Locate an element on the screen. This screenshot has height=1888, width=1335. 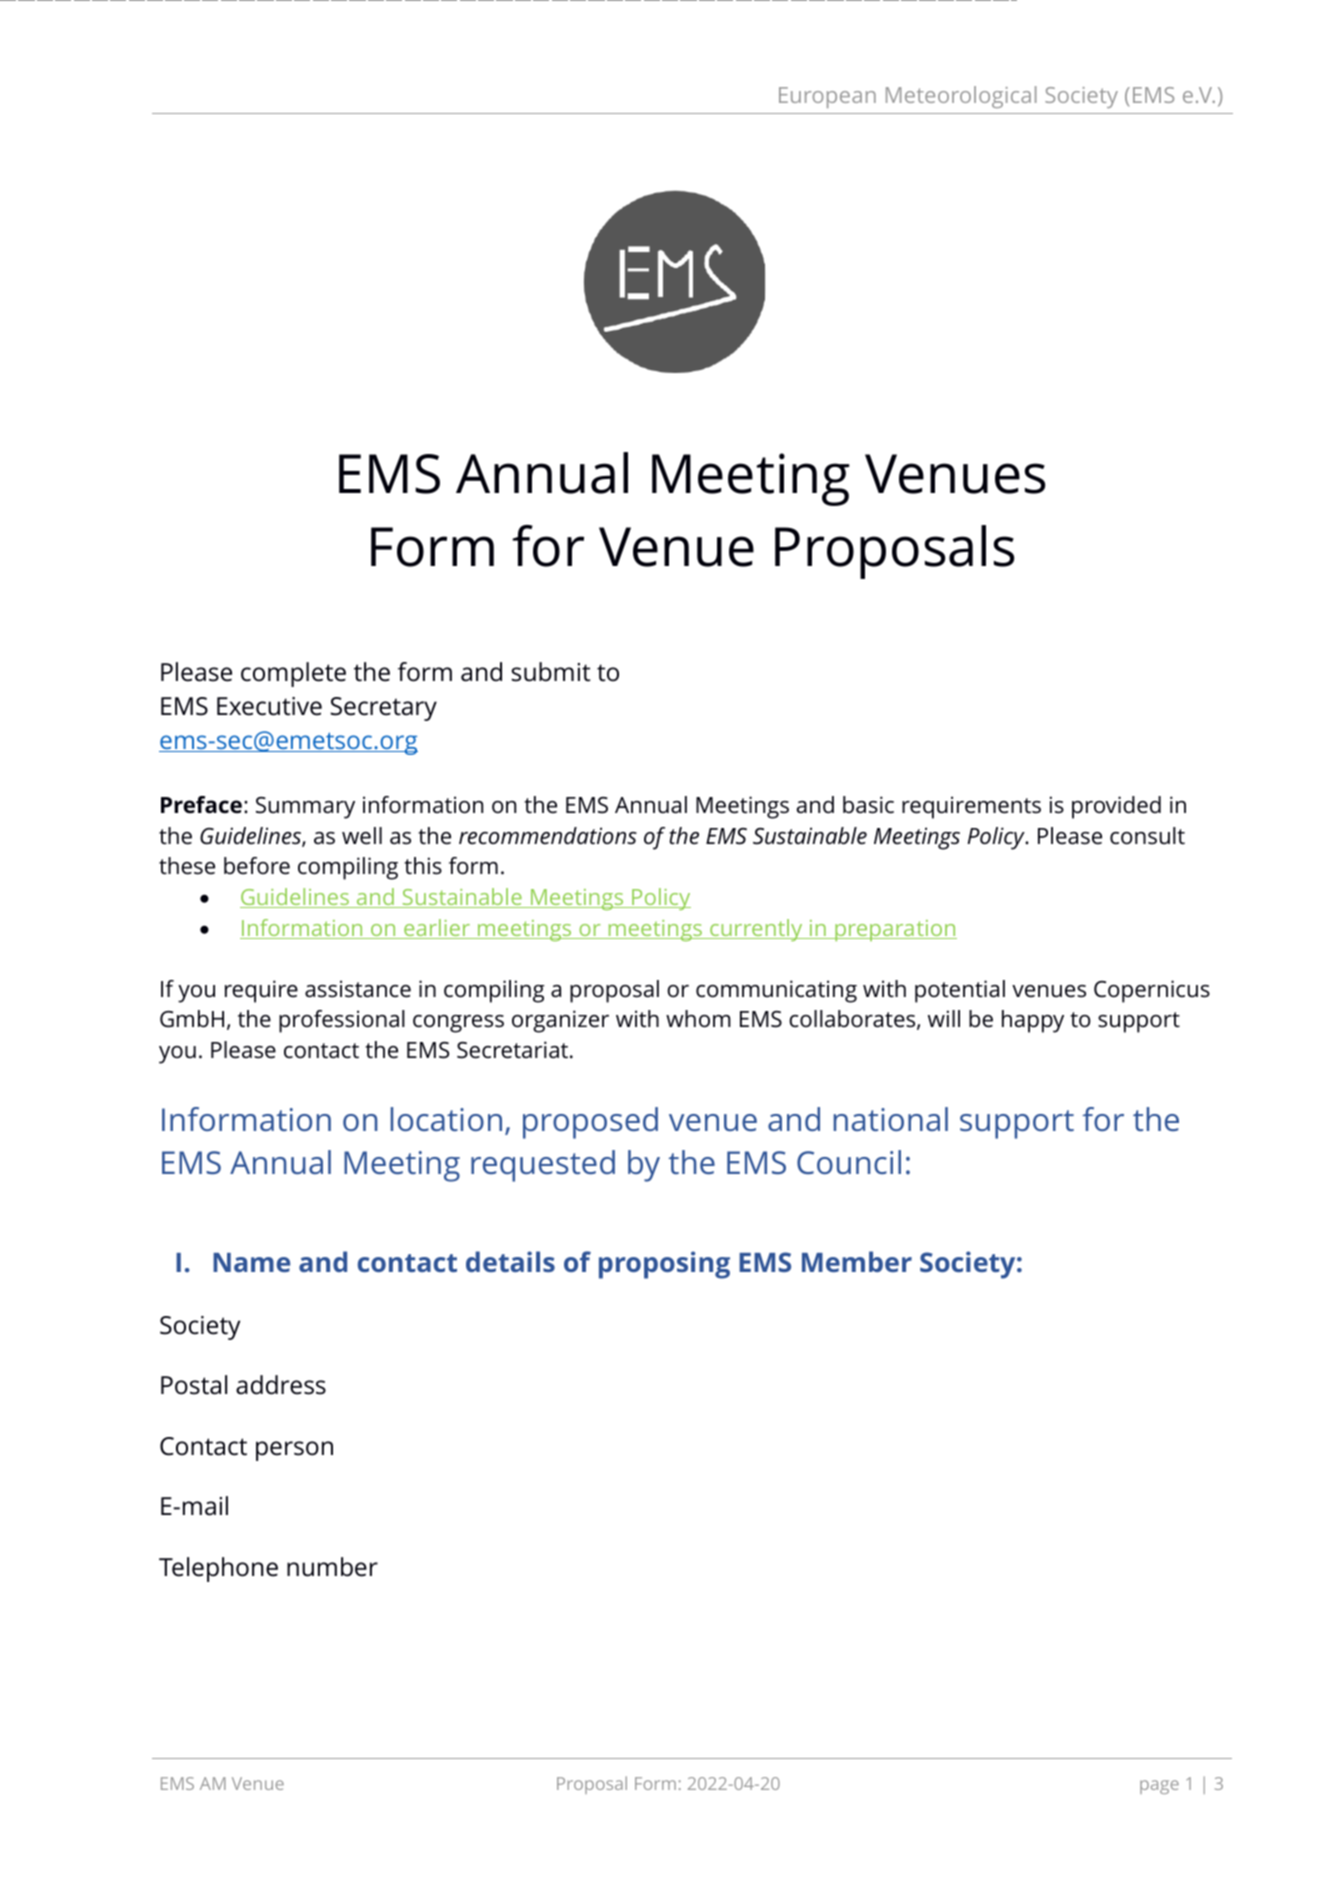
complete is located at coordinates (293, 674).
